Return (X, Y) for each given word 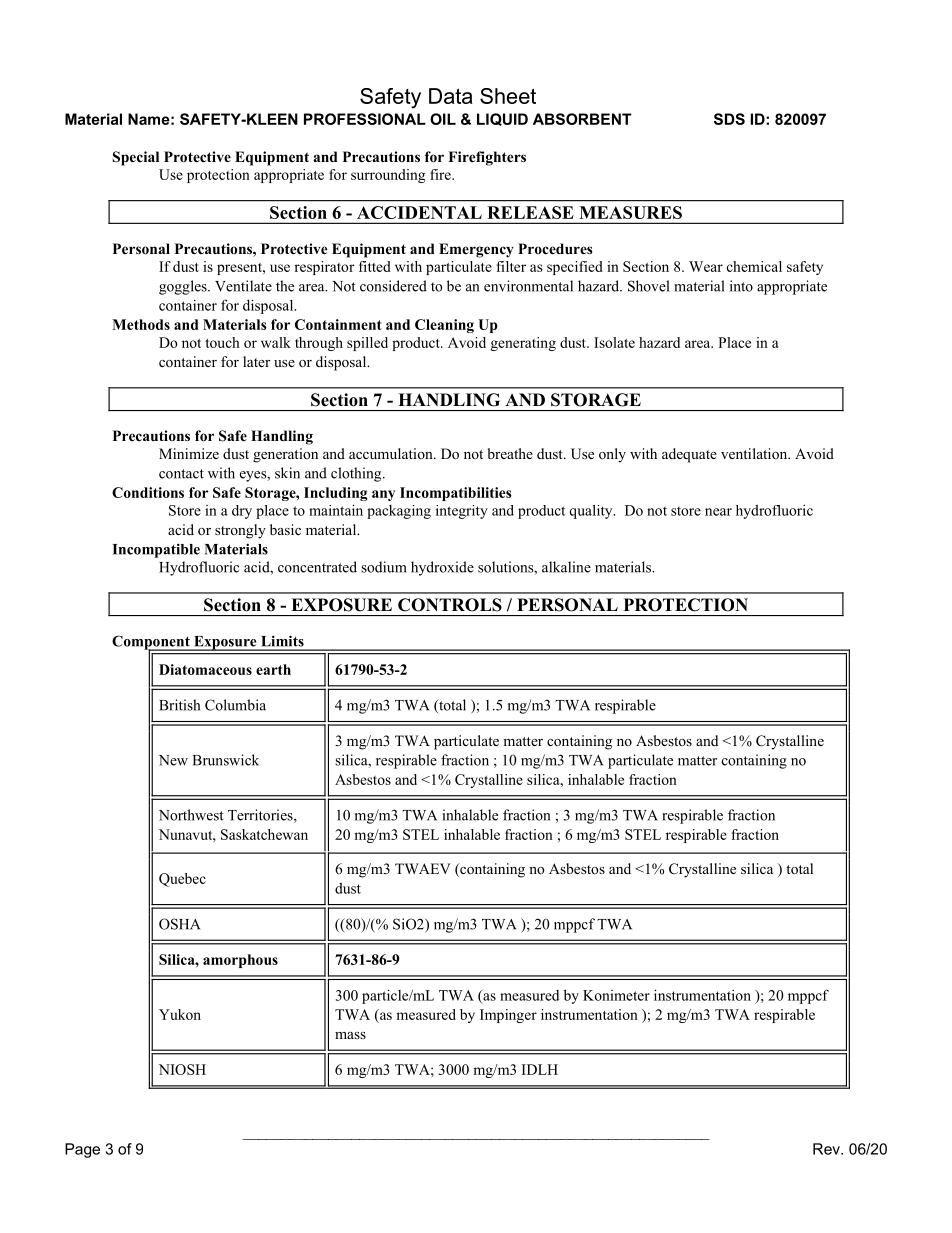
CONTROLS (450, 605)
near (718, 512)
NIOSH (182, 1069)
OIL (443, 119)
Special (136, 158)
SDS (729, 119)
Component (152, 643)
